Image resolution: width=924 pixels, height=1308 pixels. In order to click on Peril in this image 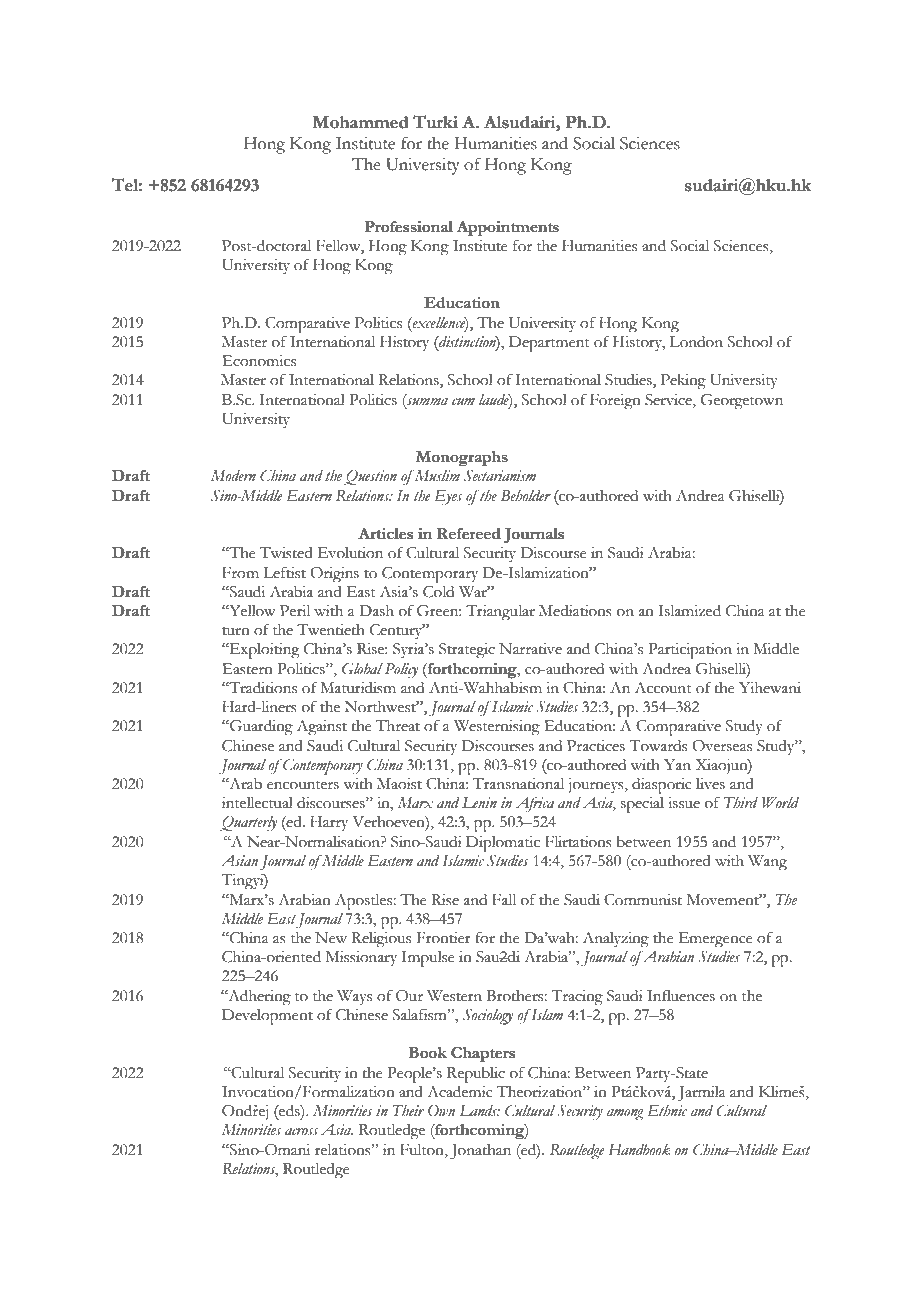, I will do `click(295, 611)`.
